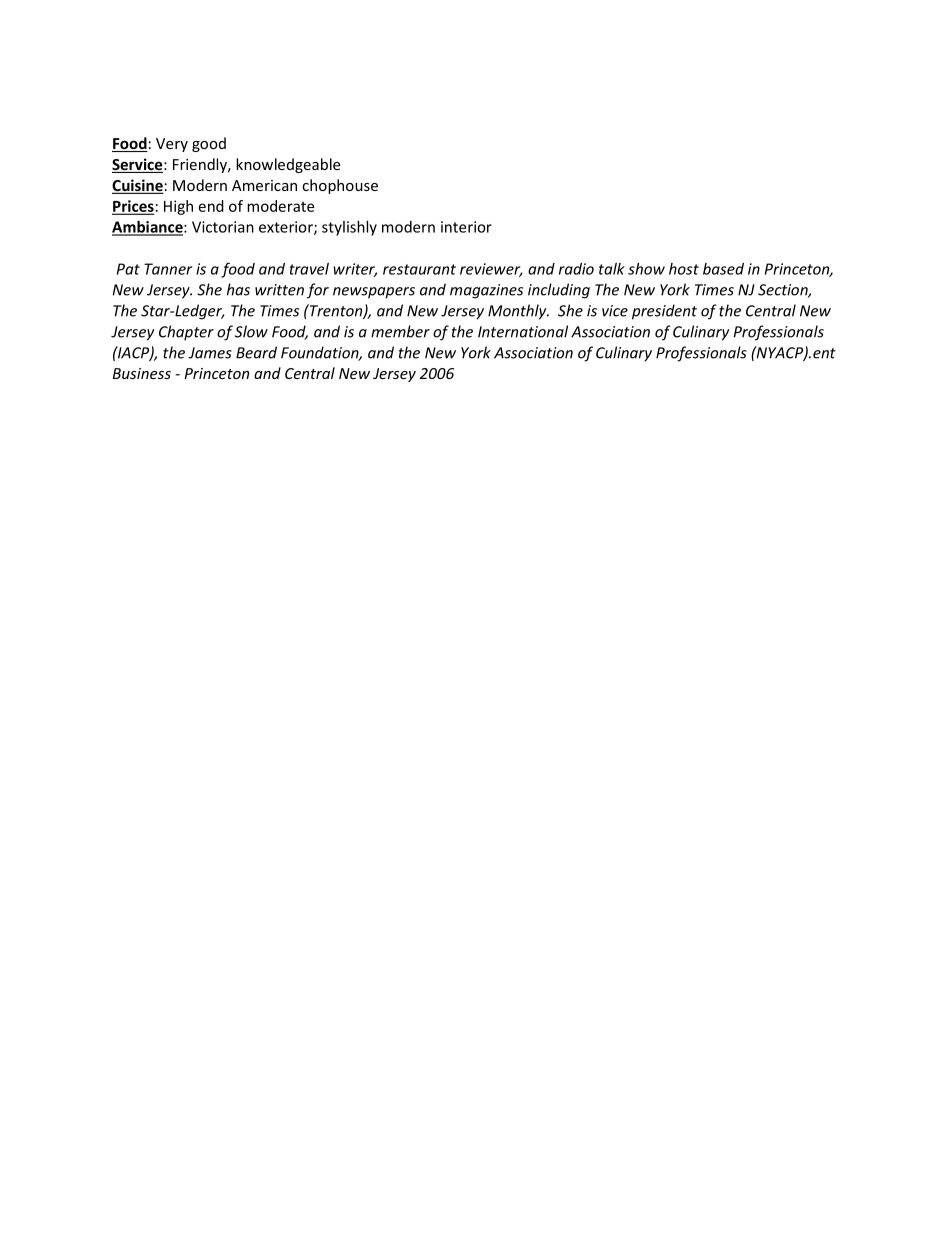  I want to click on member, so click(400, 331).
